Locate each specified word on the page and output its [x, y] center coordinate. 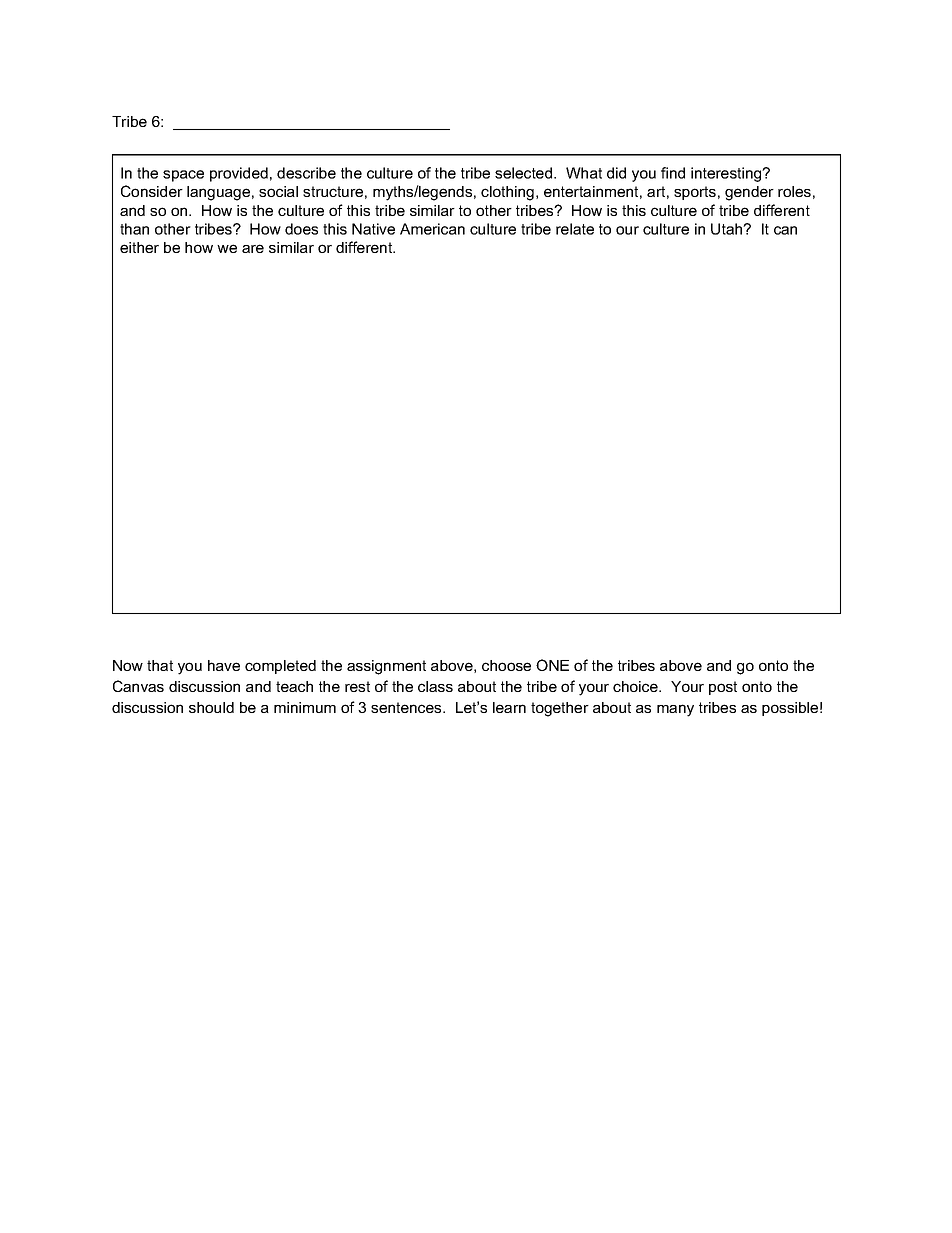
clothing [507, 193]
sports [695, 193]
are [253, 248]
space [183, 176]
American [432, 229]
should [211, 707]
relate [575, 229]
